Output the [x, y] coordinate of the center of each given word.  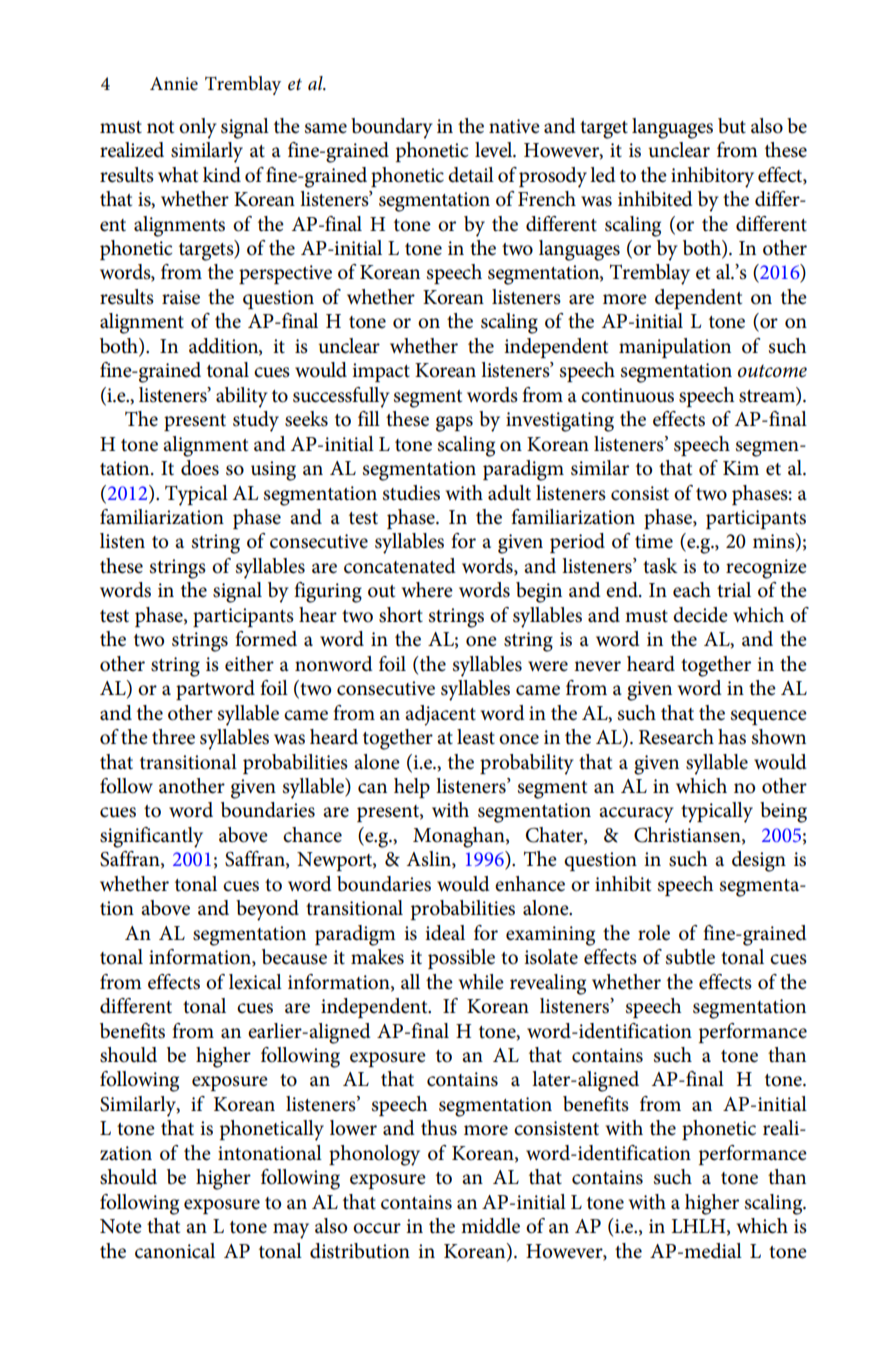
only [198, 128]
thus [439, 1128]
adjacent [440, 715]
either [249, 664]
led [603, 175]
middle [490, 1226]
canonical [175, 1251]
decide [700, 615]
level [495, 150]
